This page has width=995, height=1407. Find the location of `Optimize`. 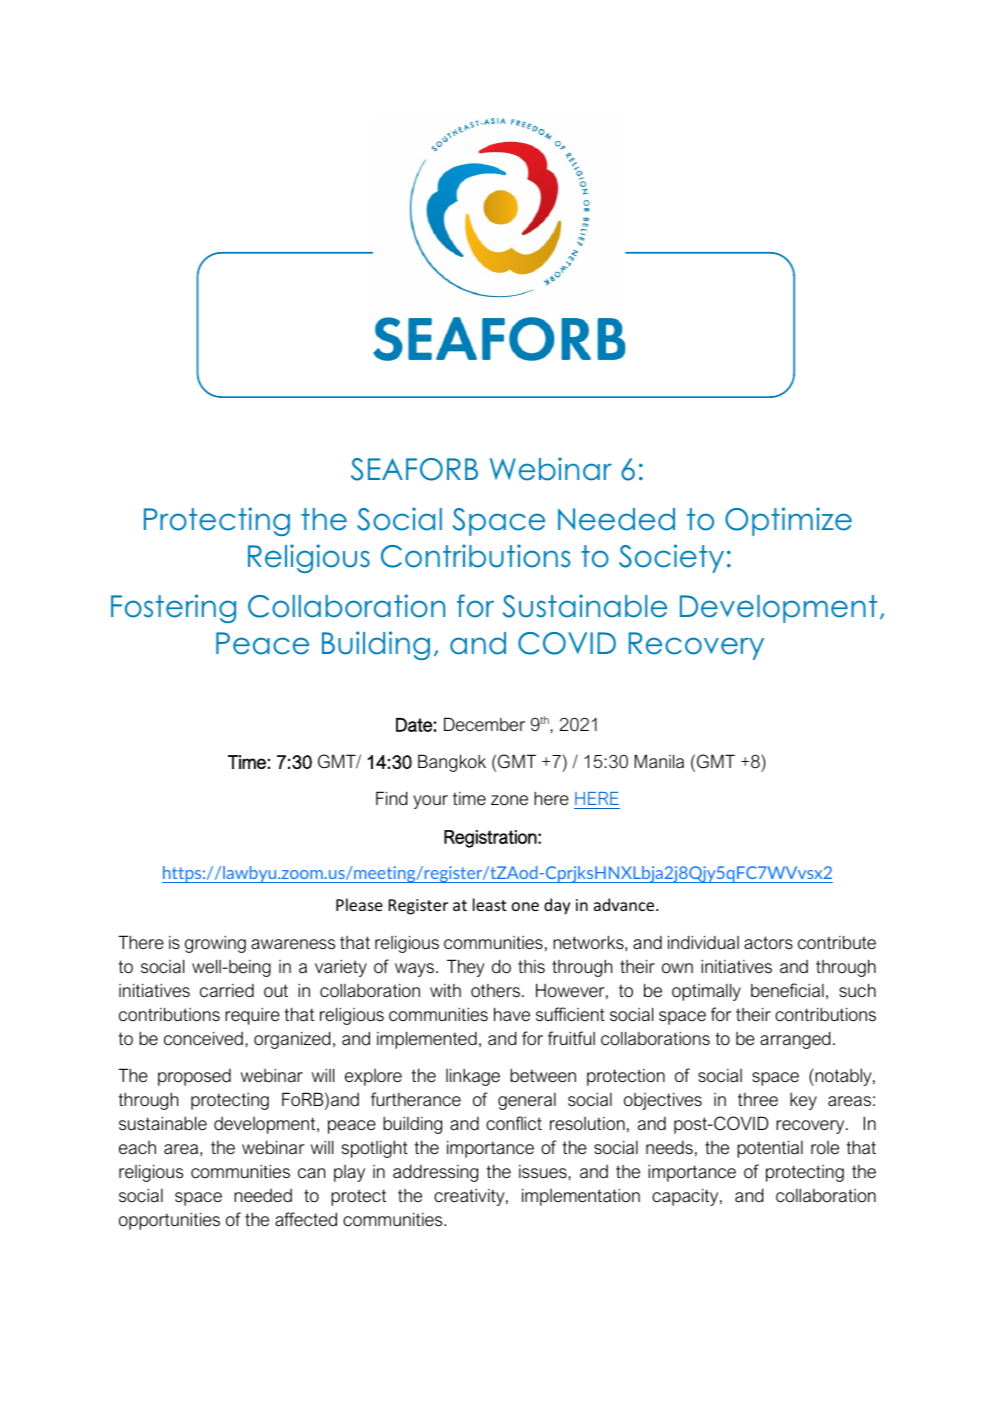

Optimize is located at coordinates (788, 521).
